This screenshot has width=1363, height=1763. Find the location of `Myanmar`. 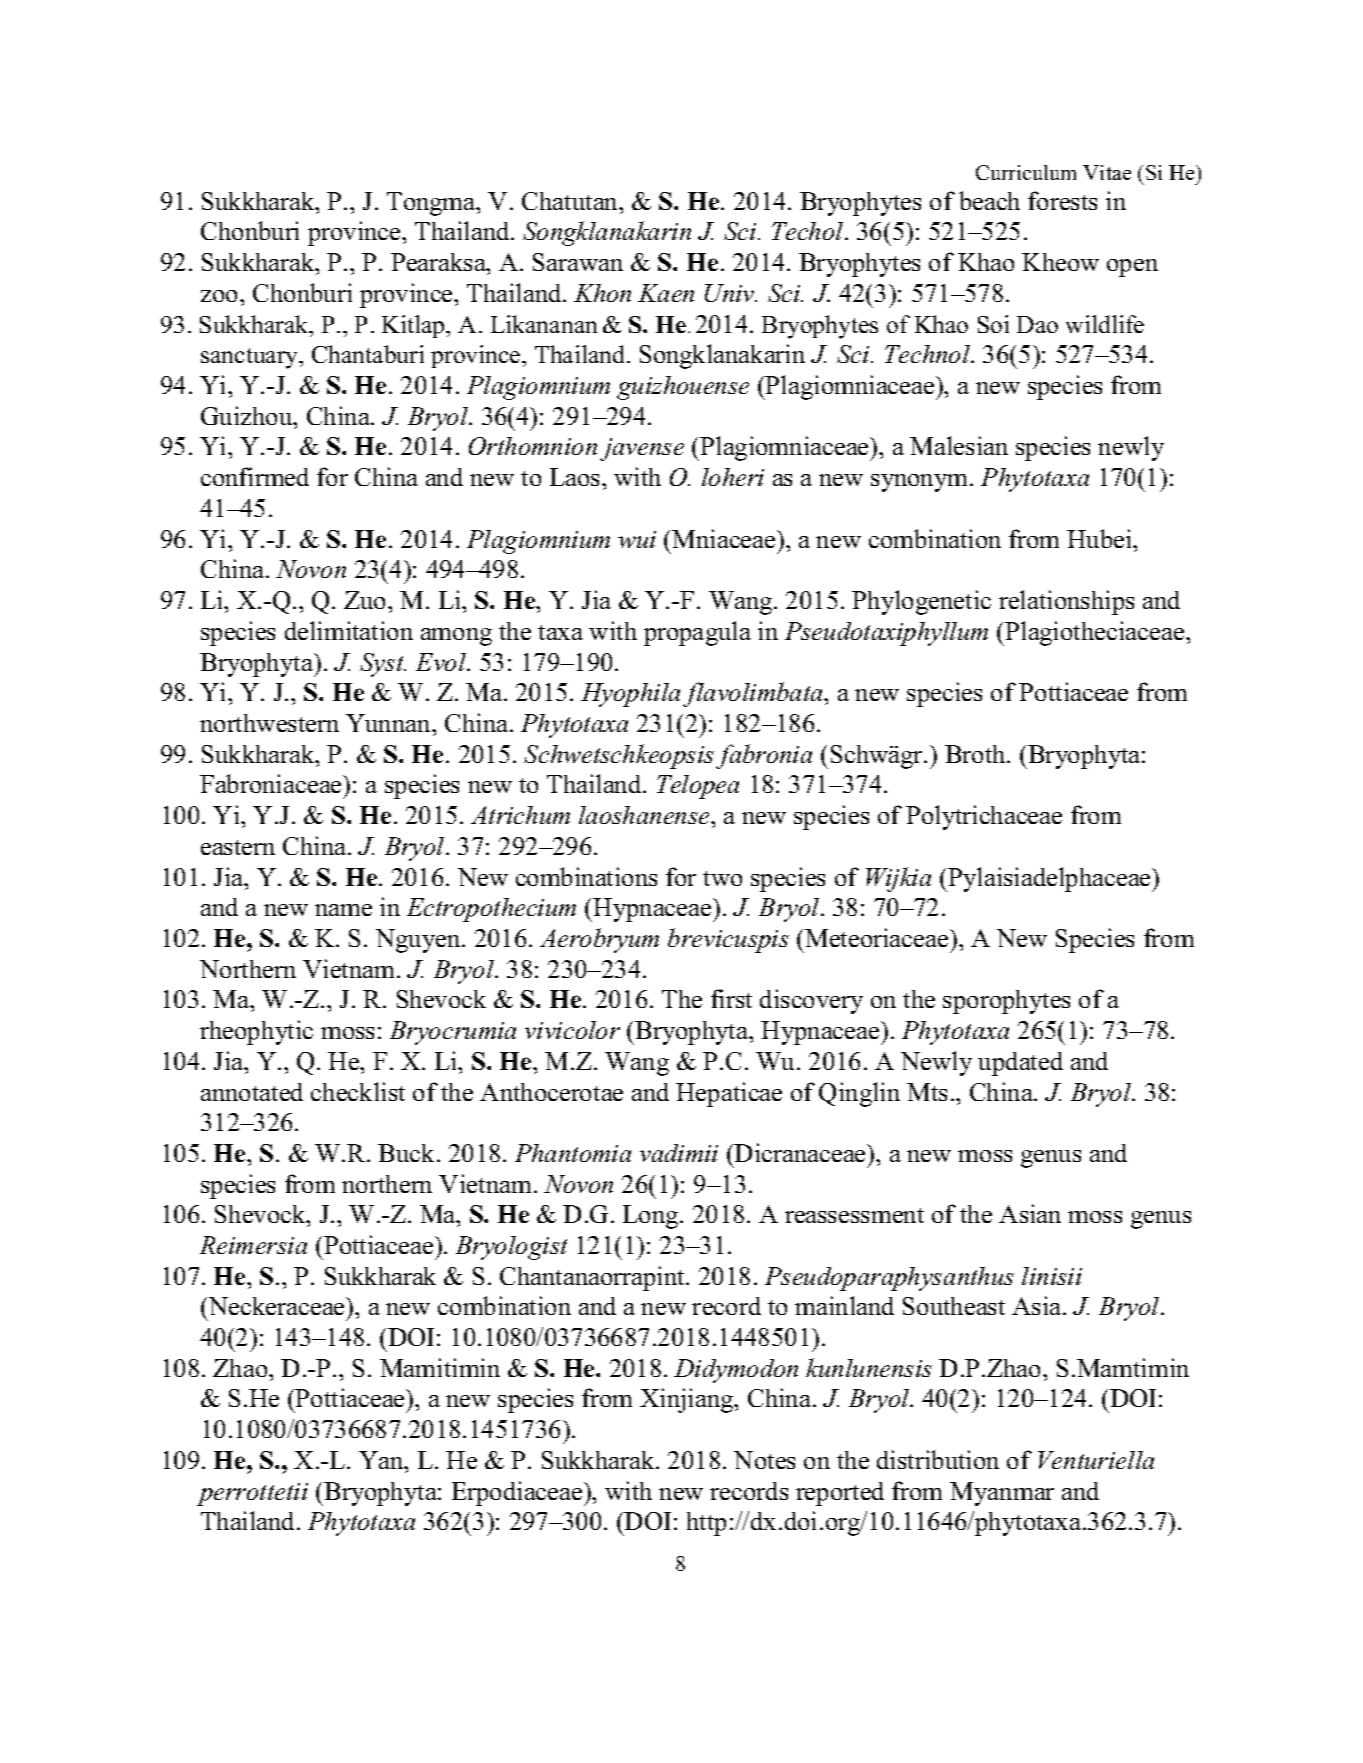

Myanmar is located at coordinates (1002, 1494).
